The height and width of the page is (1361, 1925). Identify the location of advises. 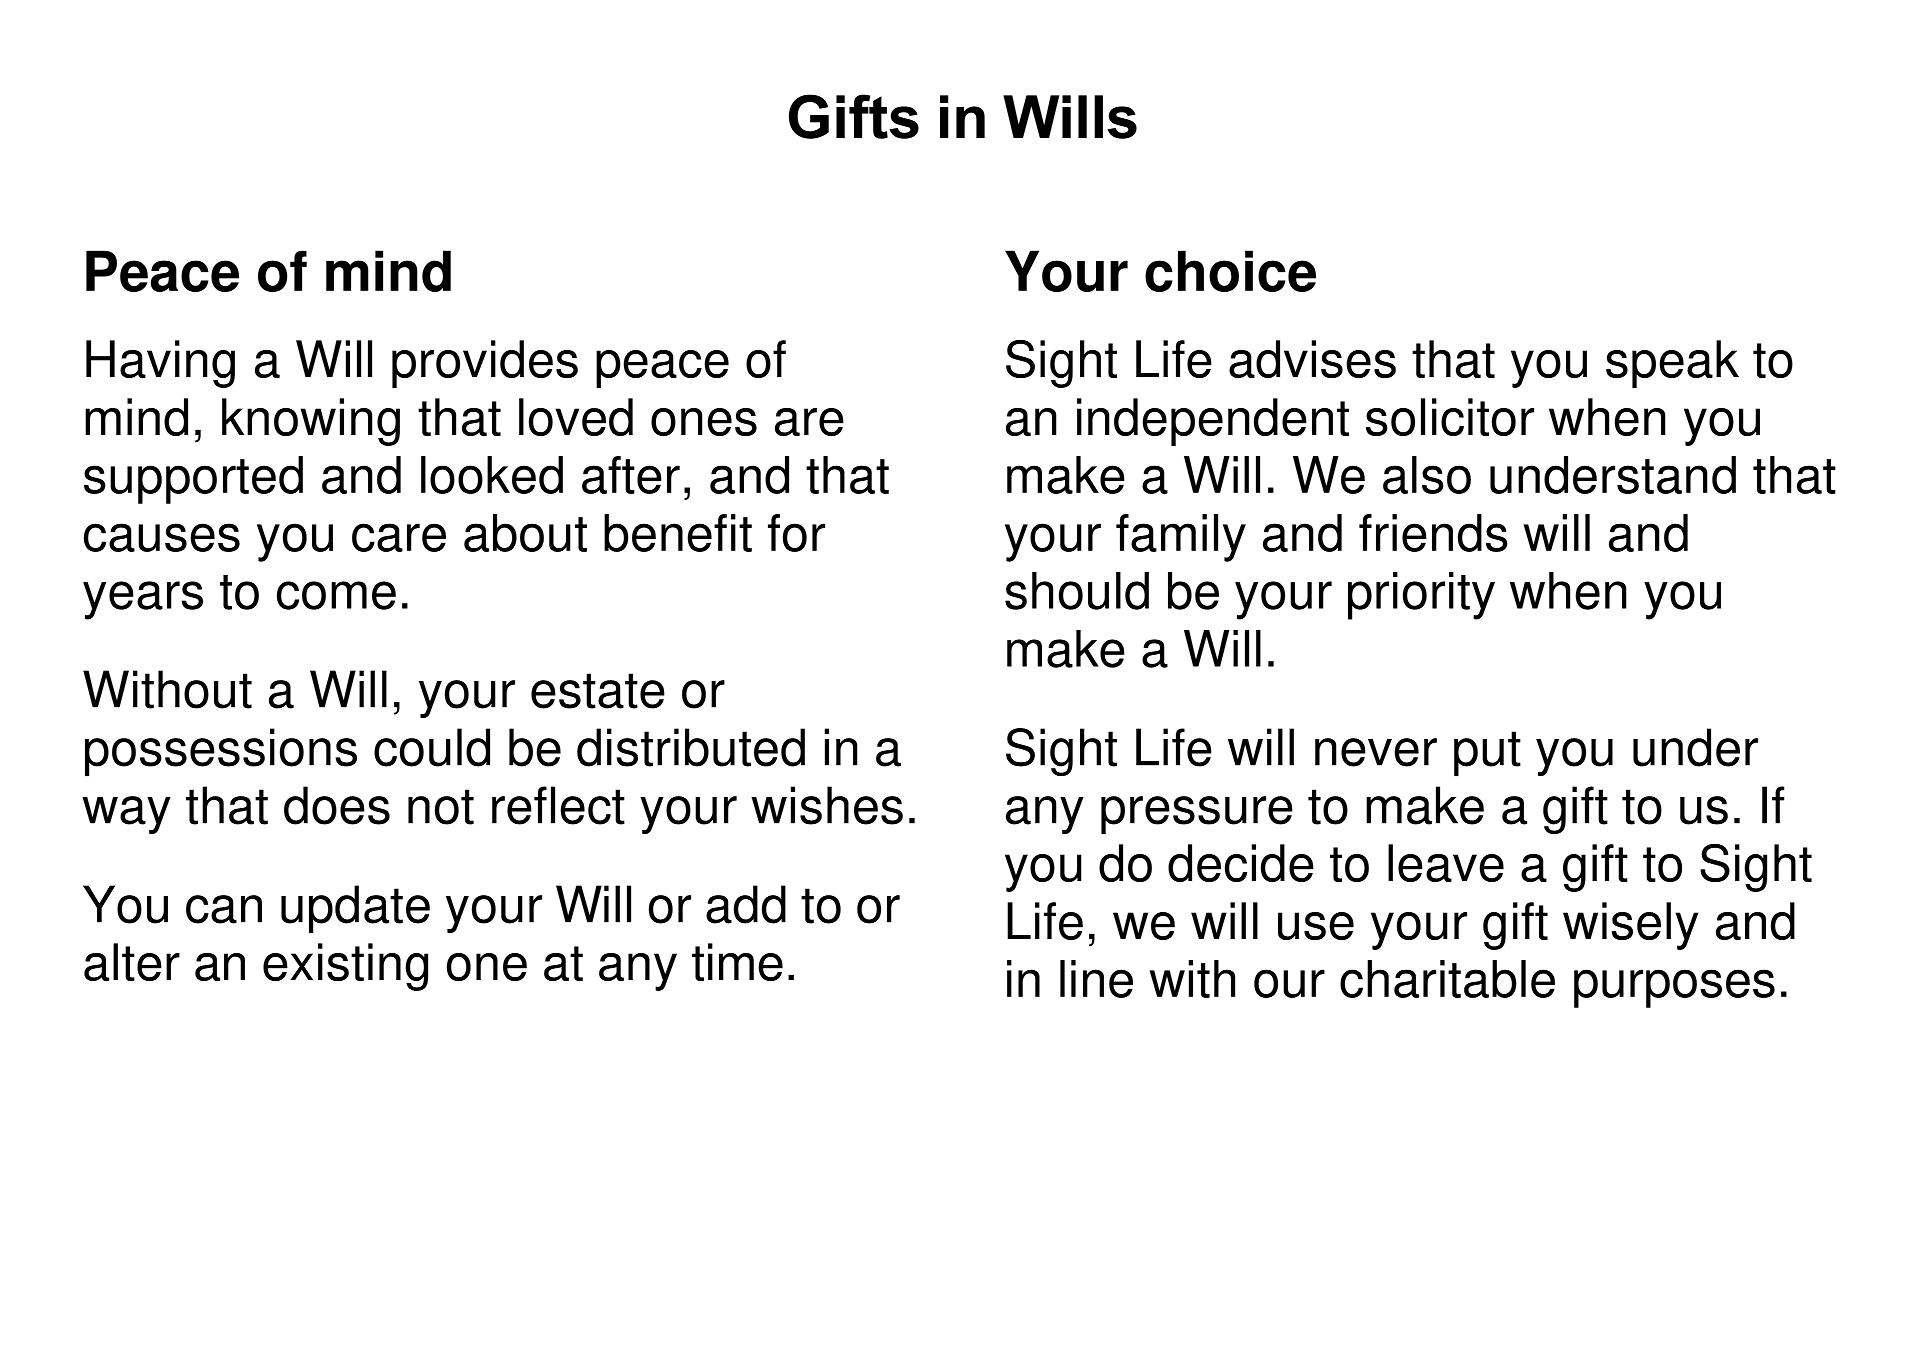
(1312, 359).
